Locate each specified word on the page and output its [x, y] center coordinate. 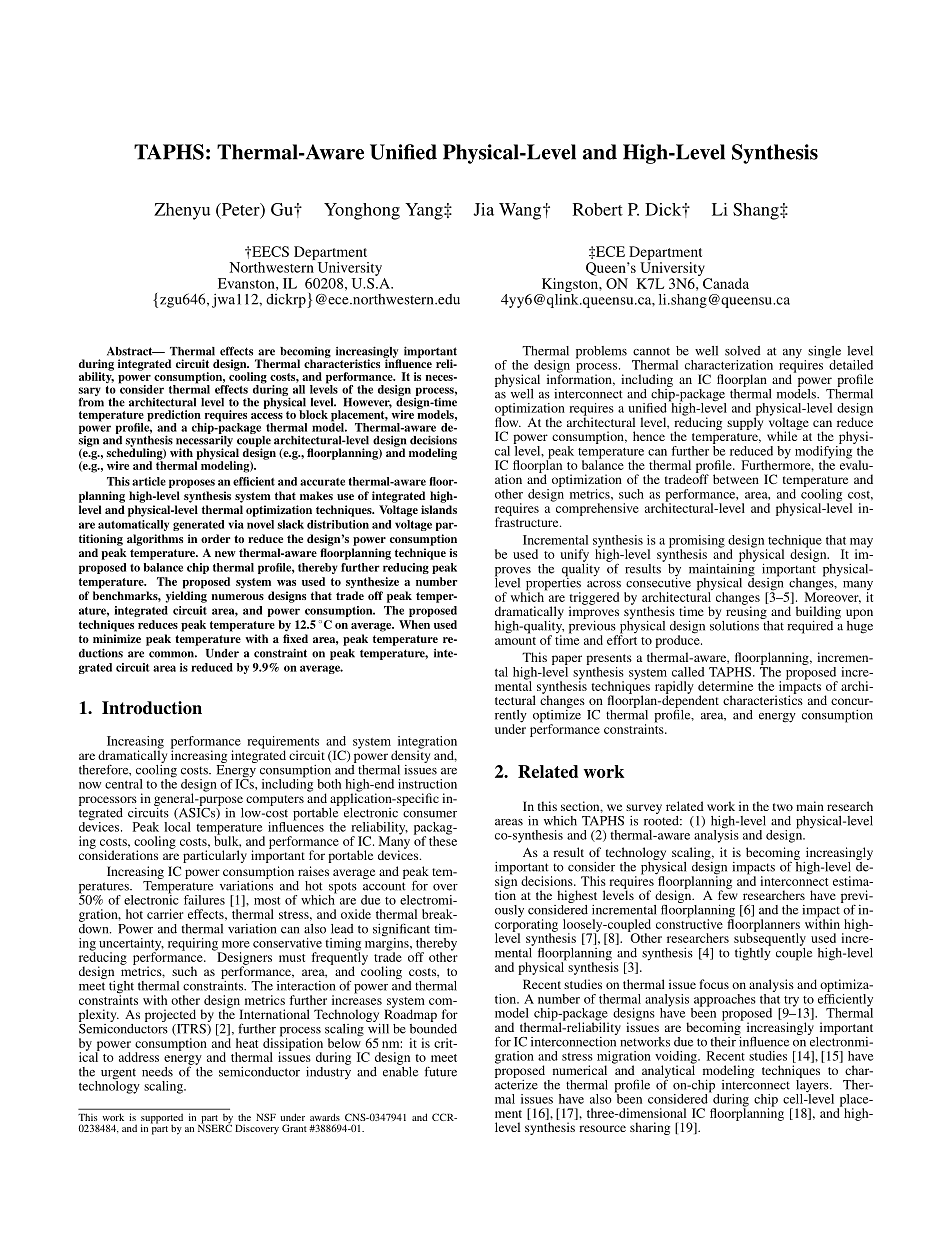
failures [204, 900]
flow [508, 421]
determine [725, 686]
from [91, 401]
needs [157, 1072]
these [443, 840]
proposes [192, 483]
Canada [726, 283]
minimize [117, 638]
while [783, 435]
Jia [483, 209]
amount [515, 641]
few [728, 894]
